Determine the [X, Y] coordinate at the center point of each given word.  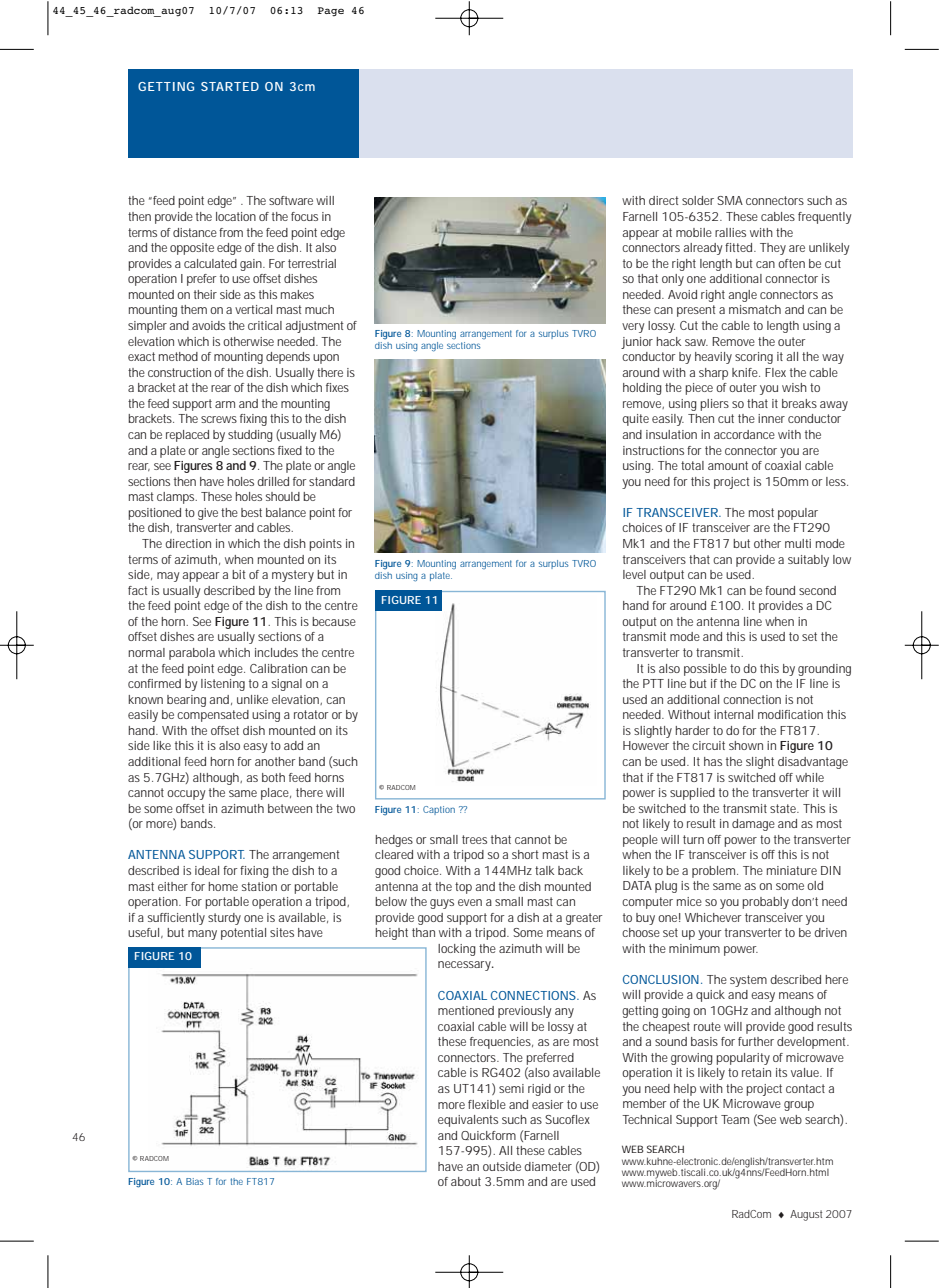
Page [331, 11]
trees [474, 839]
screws [219, 419]
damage [753, 825]
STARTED [230, 86]
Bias [195, 1181]
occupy [186, 795]
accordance [744, 434]
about [466, 1181]
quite [635, 420]
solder [698, 200]
